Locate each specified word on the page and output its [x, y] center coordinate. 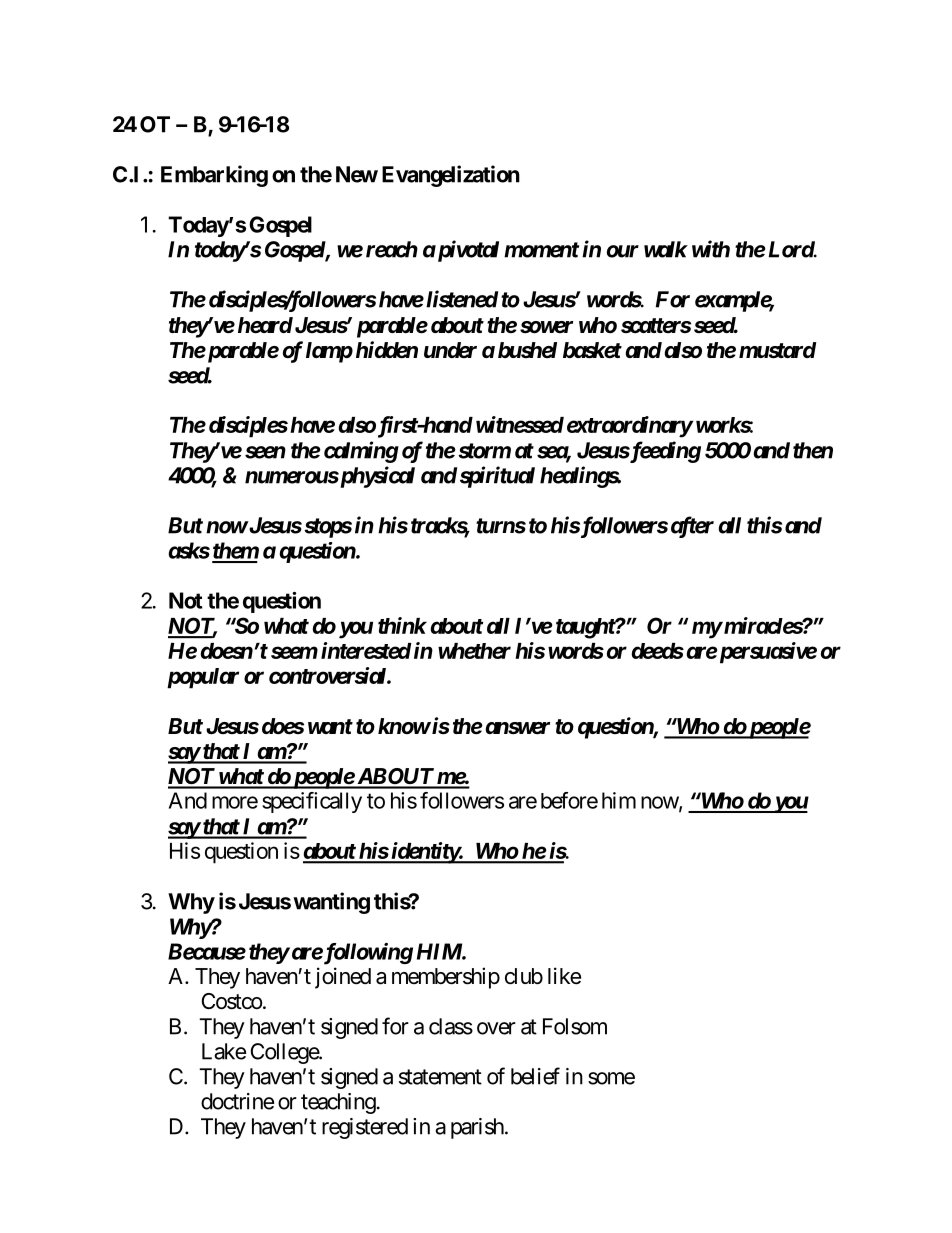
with [711, 249]
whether [474, 651]
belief [535, 1076]
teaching [338, 1103]
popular [203, 678]
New [357, 174]
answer [516, 728]
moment [541, 250]
